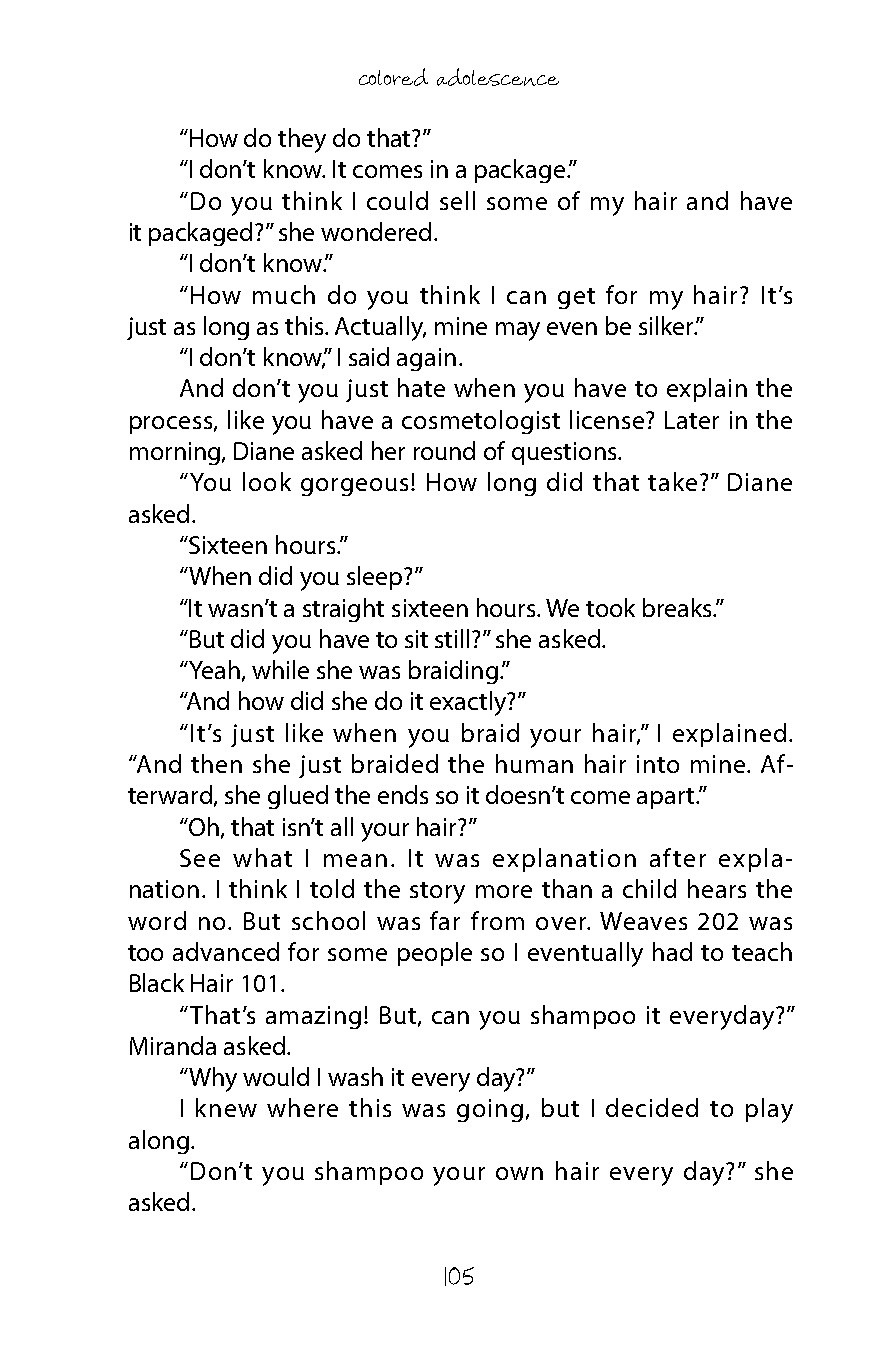 The image size is (896, 1366). Describe the element at coordinates (667, 798) in the screenshot. I see `apart` at that location.
